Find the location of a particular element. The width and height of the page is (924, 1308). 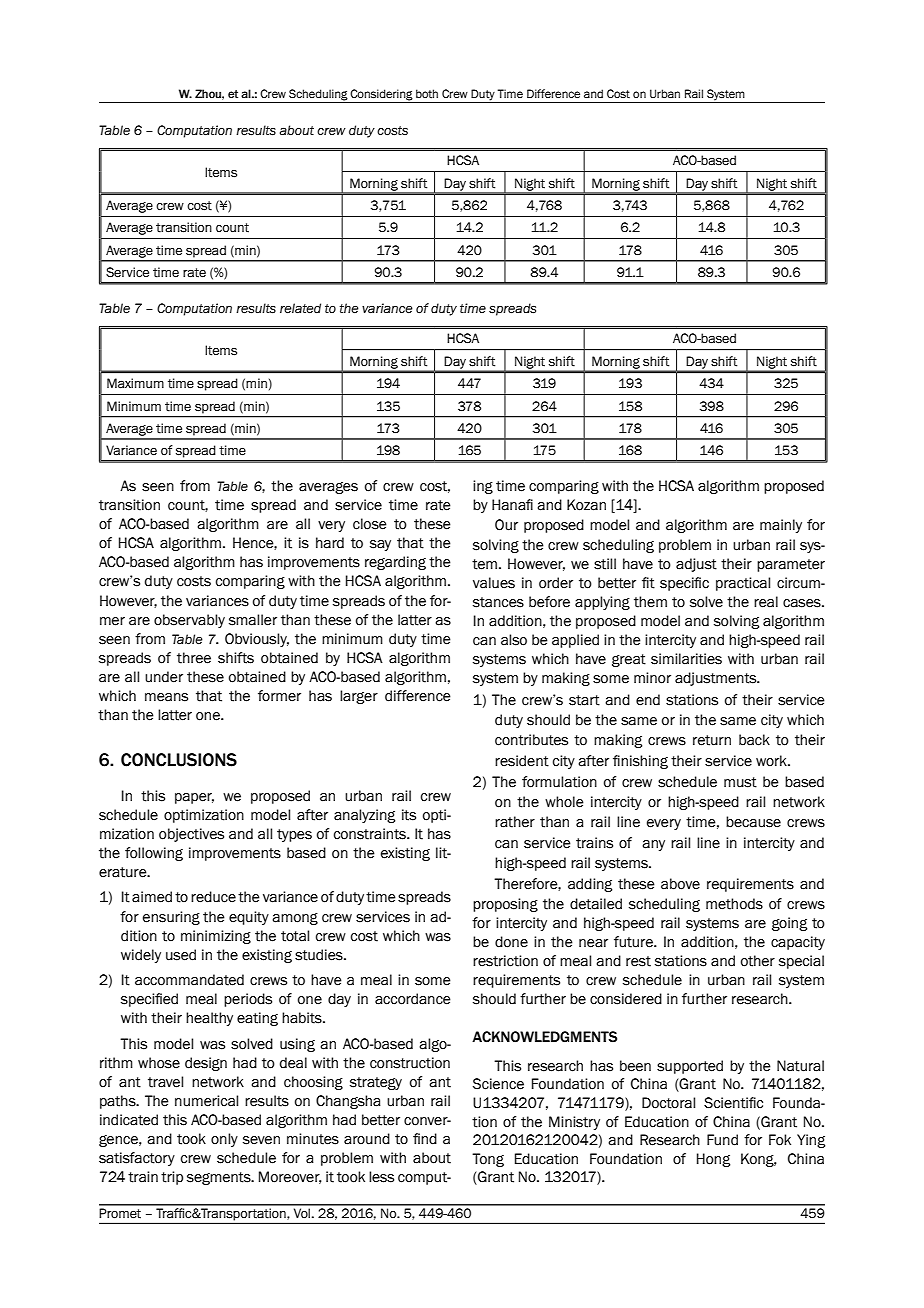

Hanafi is located at coordinates (512, 505).
